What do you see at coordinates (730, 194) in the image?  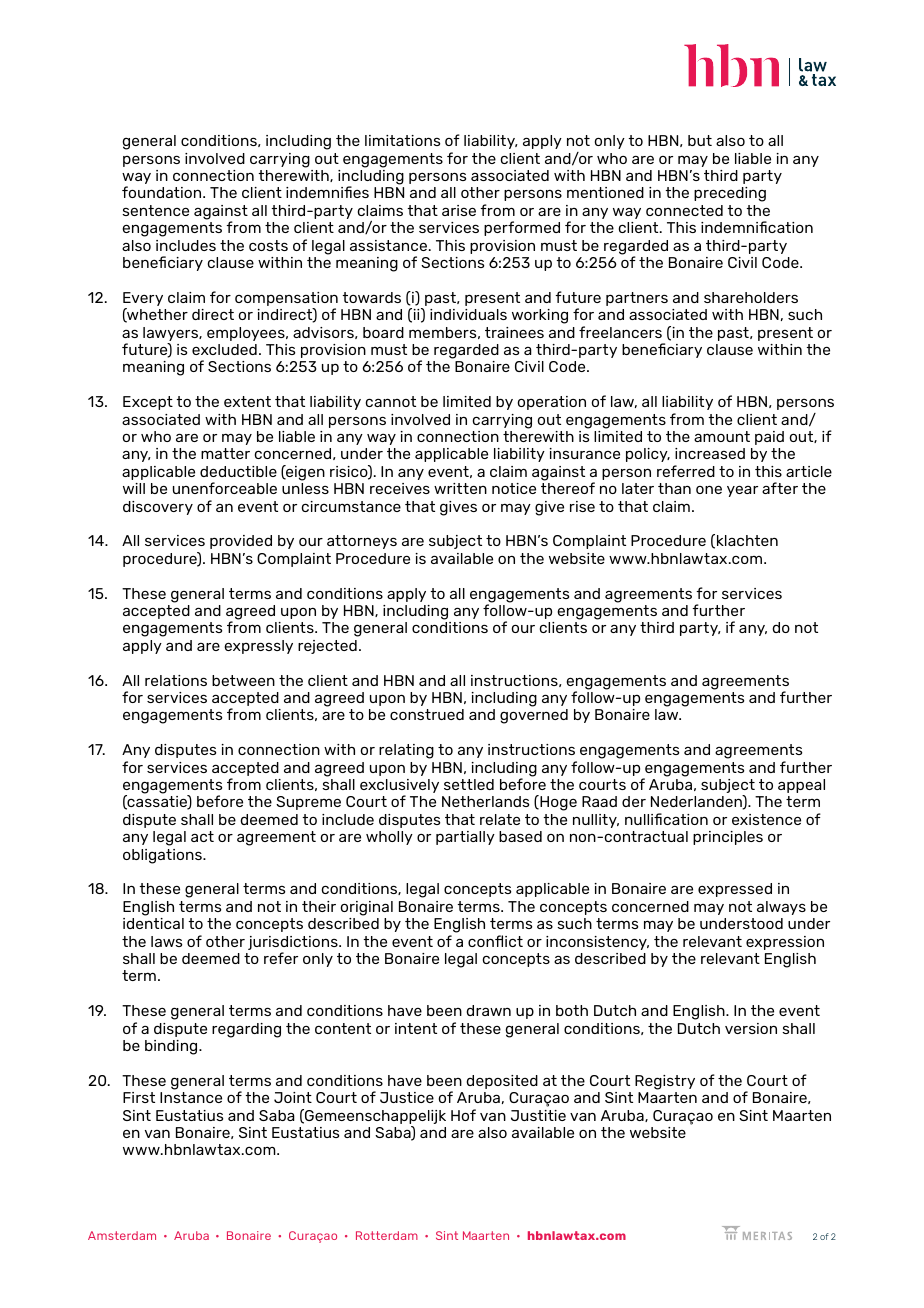 I see `preceding` at bounding box center [730, 194].
